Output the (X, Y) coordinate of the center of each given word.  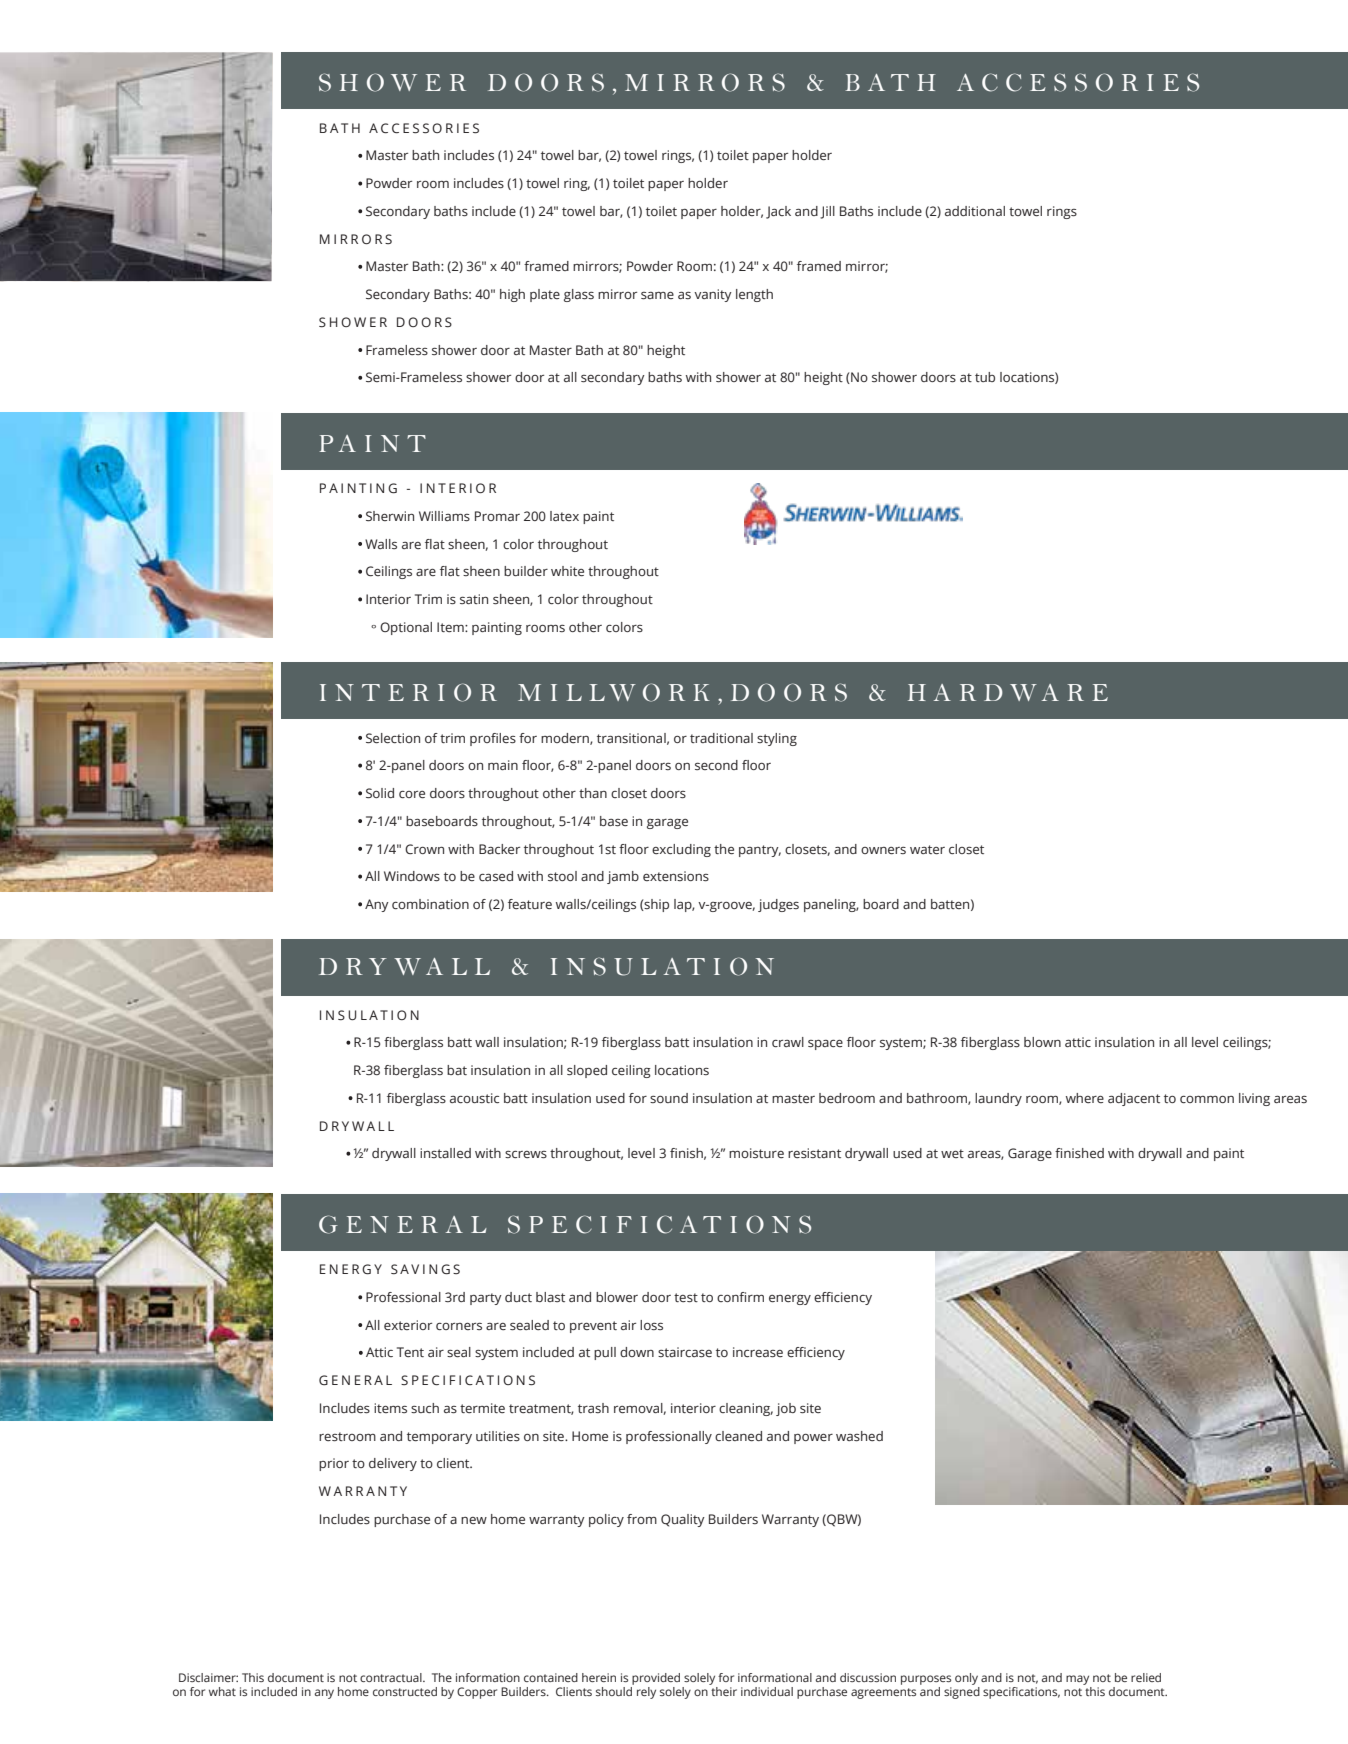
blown (1042, 1042)
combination (430, 904)
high (512, 295)
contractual (392, 1677)
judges (778, 905)
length (754, 295)
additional (975, 211)
